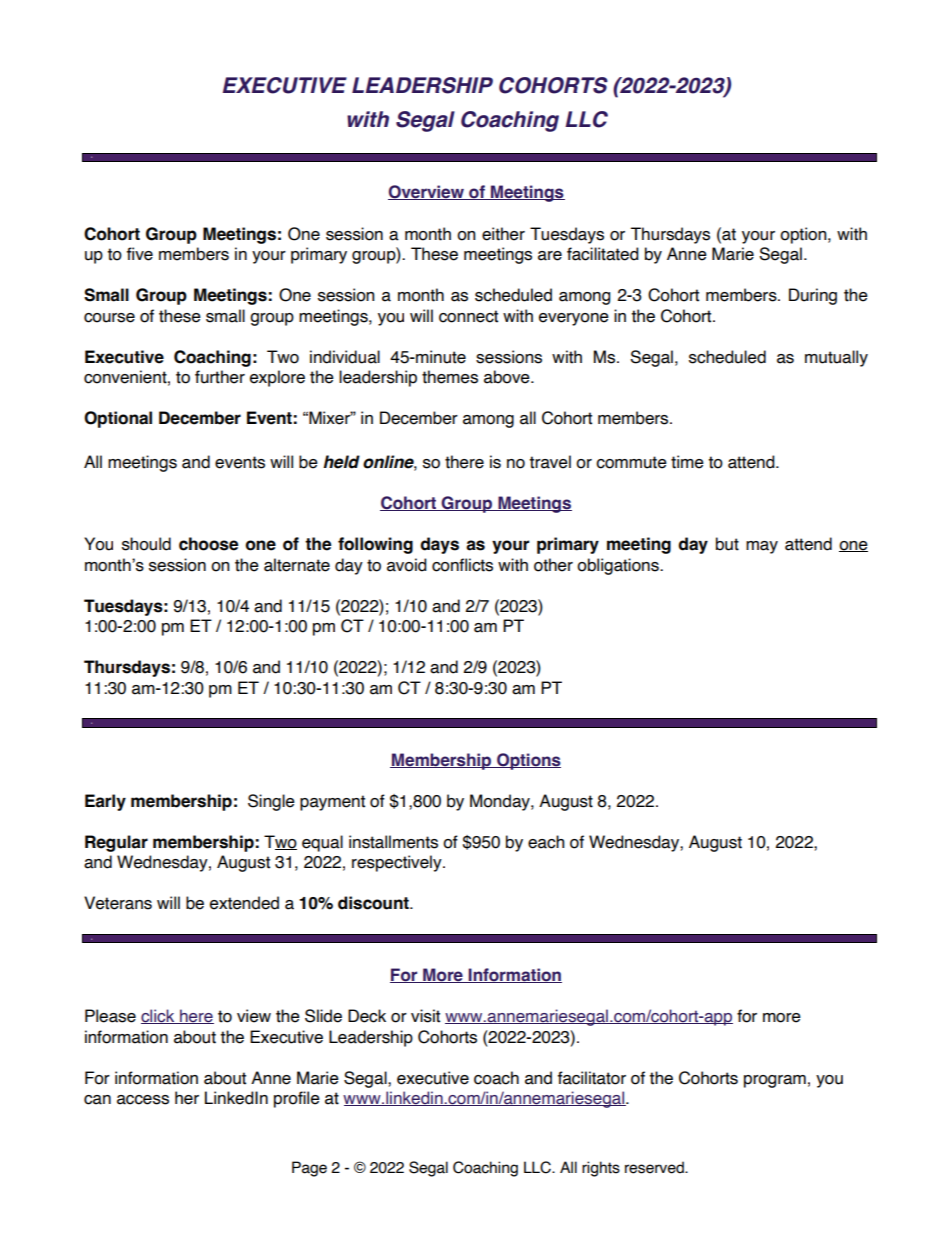 This screenshot has width=952, height=1233. What do you see at coordinates (208, 544) in the screenshot?
I see `choose` at bounding box center [208, 544].
